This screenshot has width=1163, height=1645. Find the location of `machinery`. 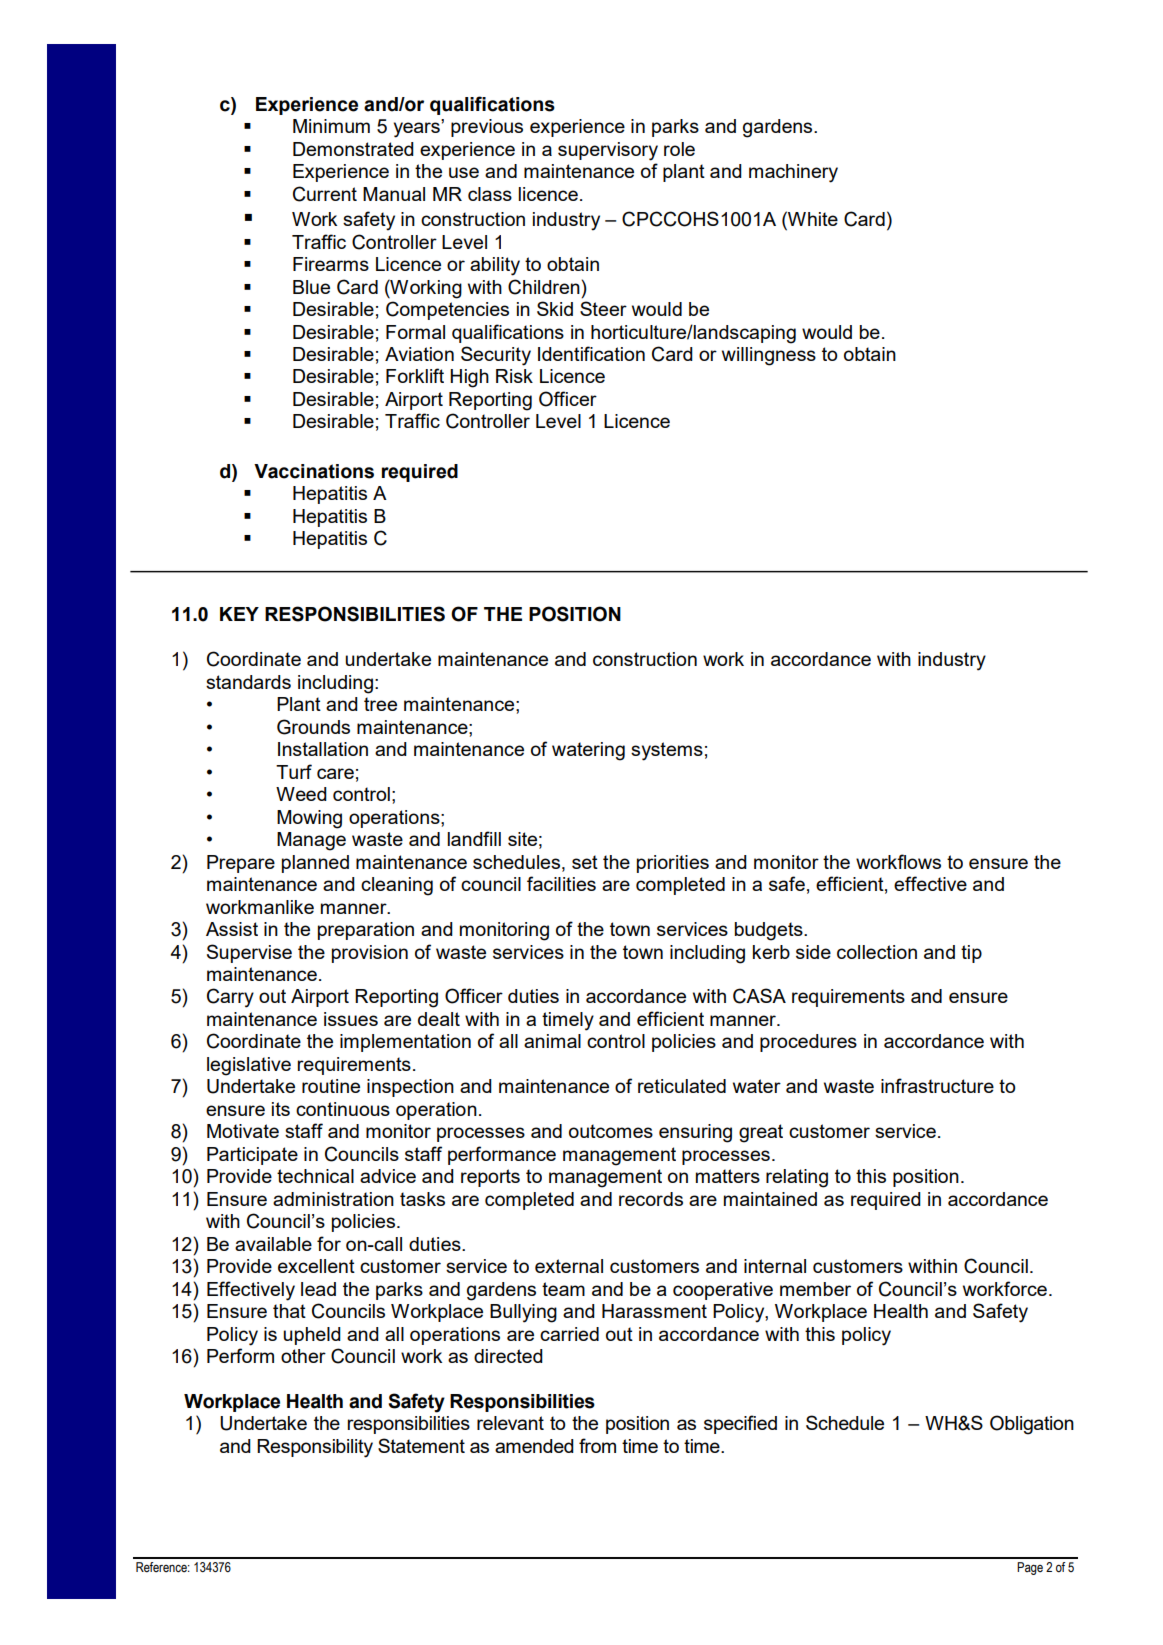

machinery is located at coordinates (793, 173).
